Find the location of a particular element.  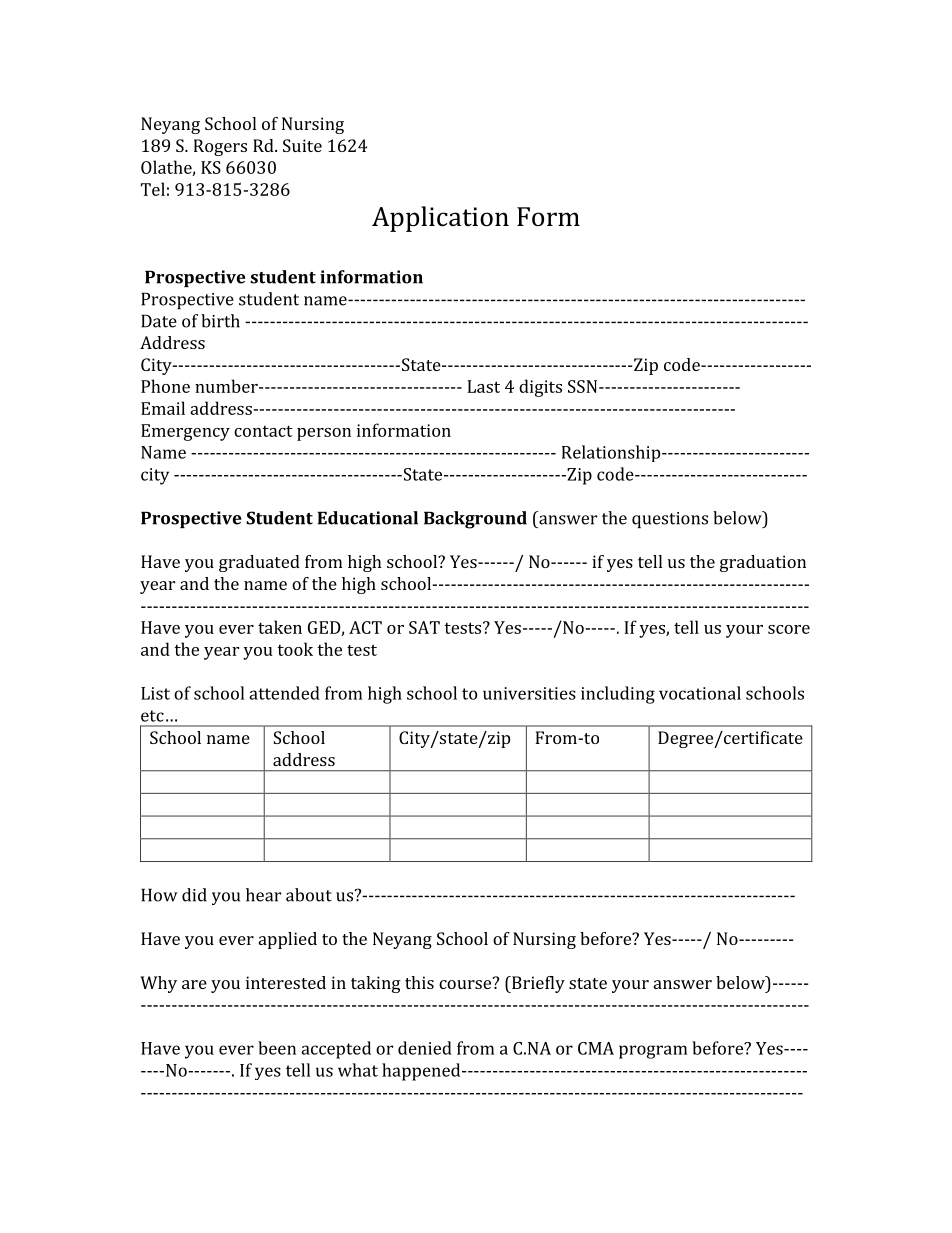

Application is located at coordinates (440, 219).
